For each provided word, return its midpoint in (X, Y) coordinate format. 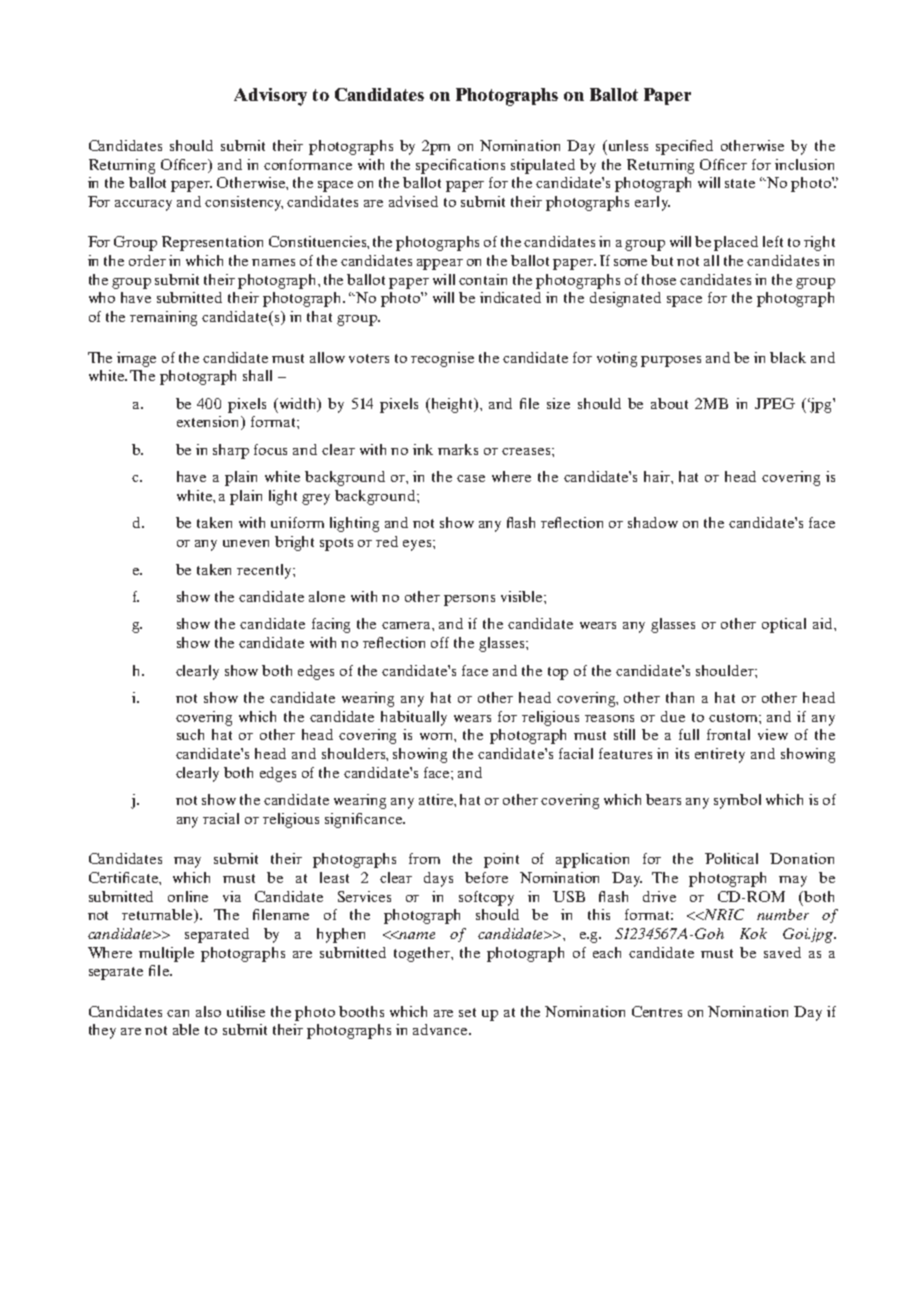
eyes (418, 545)
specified (684, 147)
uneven (246, 543)
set (467, 1012)
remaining (163, 318)
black (788, 357)
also (208, 1011)
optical (784, 625)
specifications (460, 166)
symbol (737, 801)
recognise (442, 359)
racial (221, 818)
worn (438, 737)
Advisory (270, 97)
